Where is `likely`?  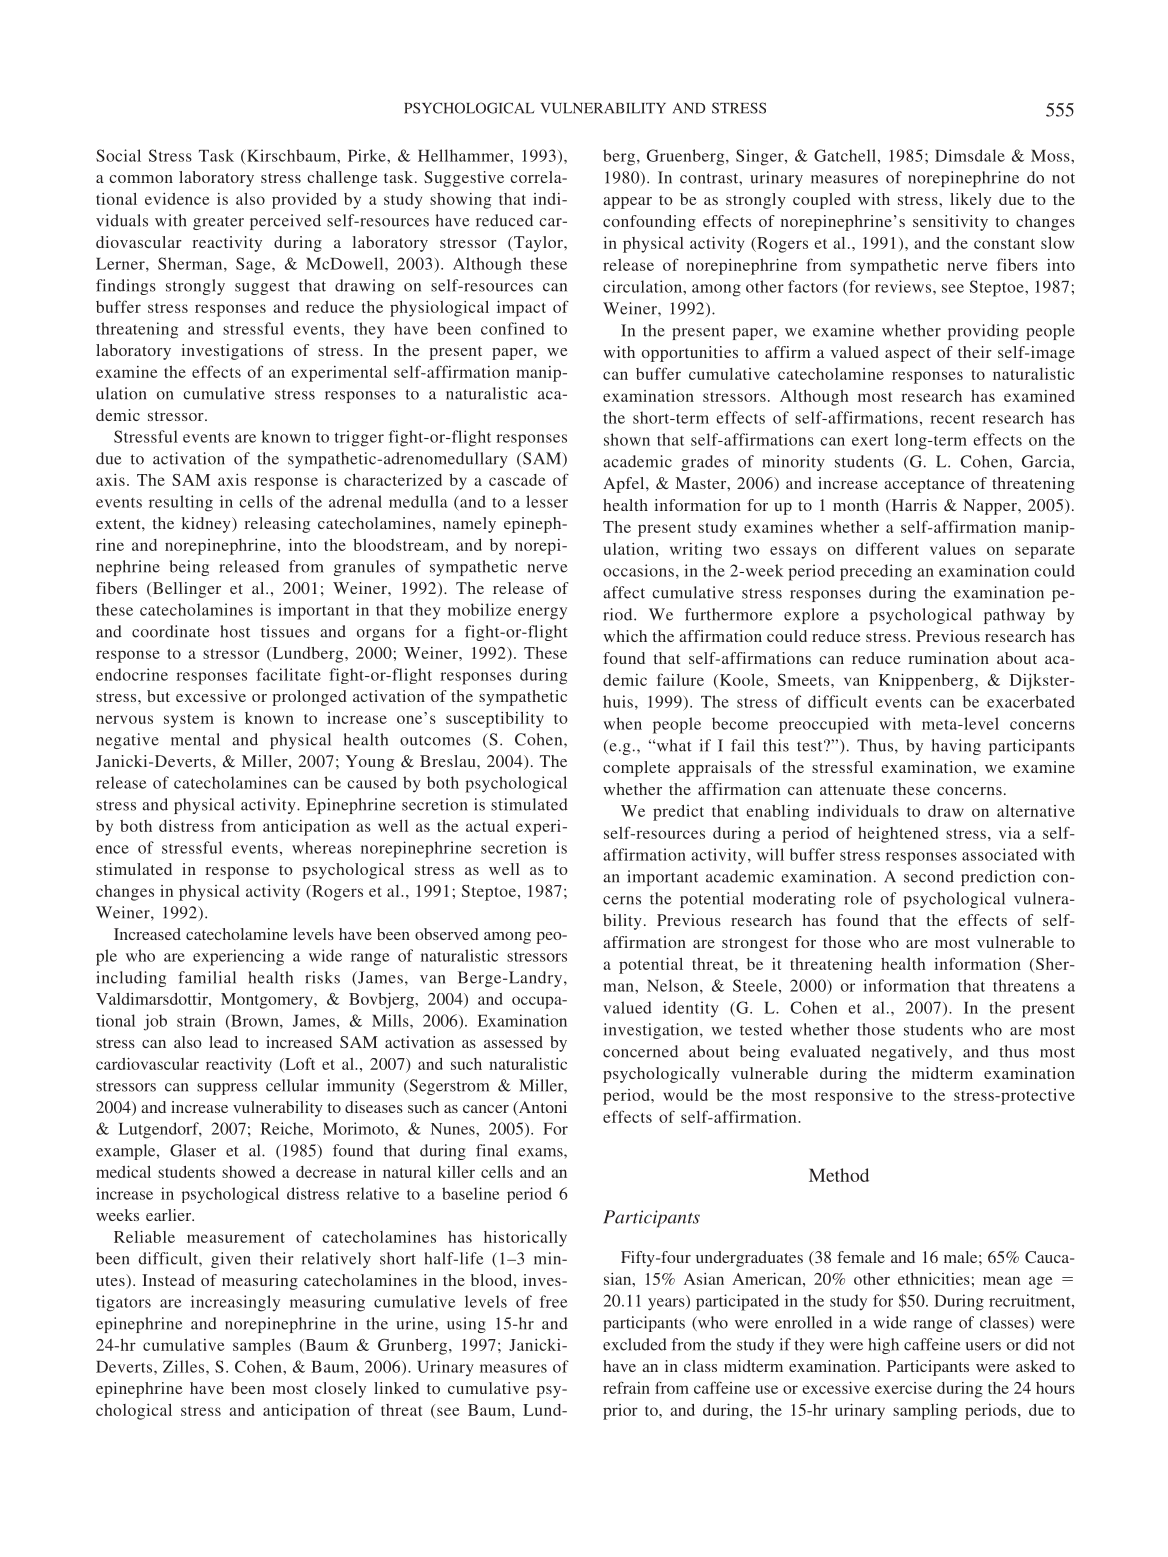
likely is located at coordinates (970, 201).
